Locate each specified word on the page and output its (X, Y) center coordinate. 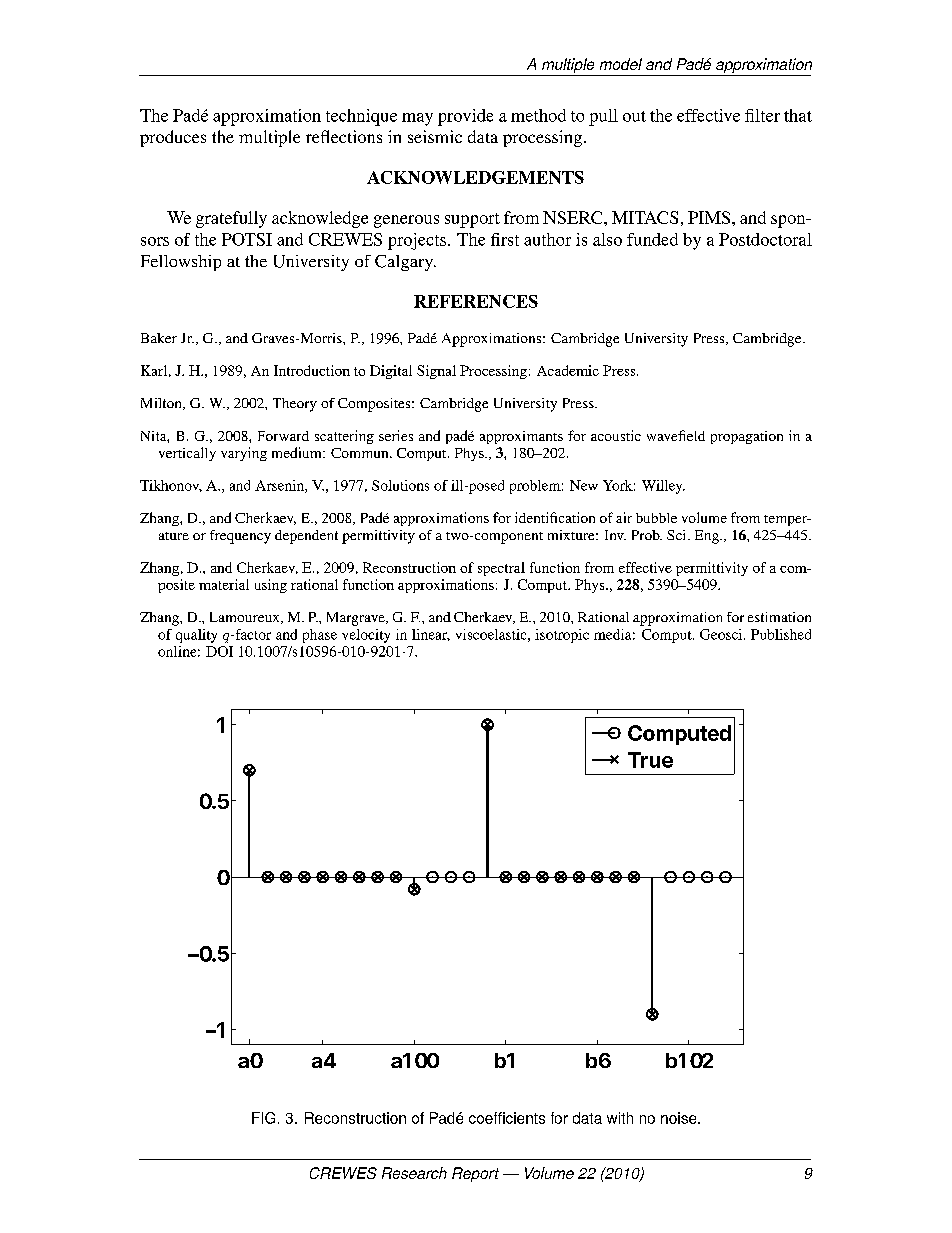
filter (762, 115)
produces (173, 138)
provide (465, 117)
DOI (219, 651)
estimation (779, 617)
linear (431, 635)
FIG (263, 1118)
